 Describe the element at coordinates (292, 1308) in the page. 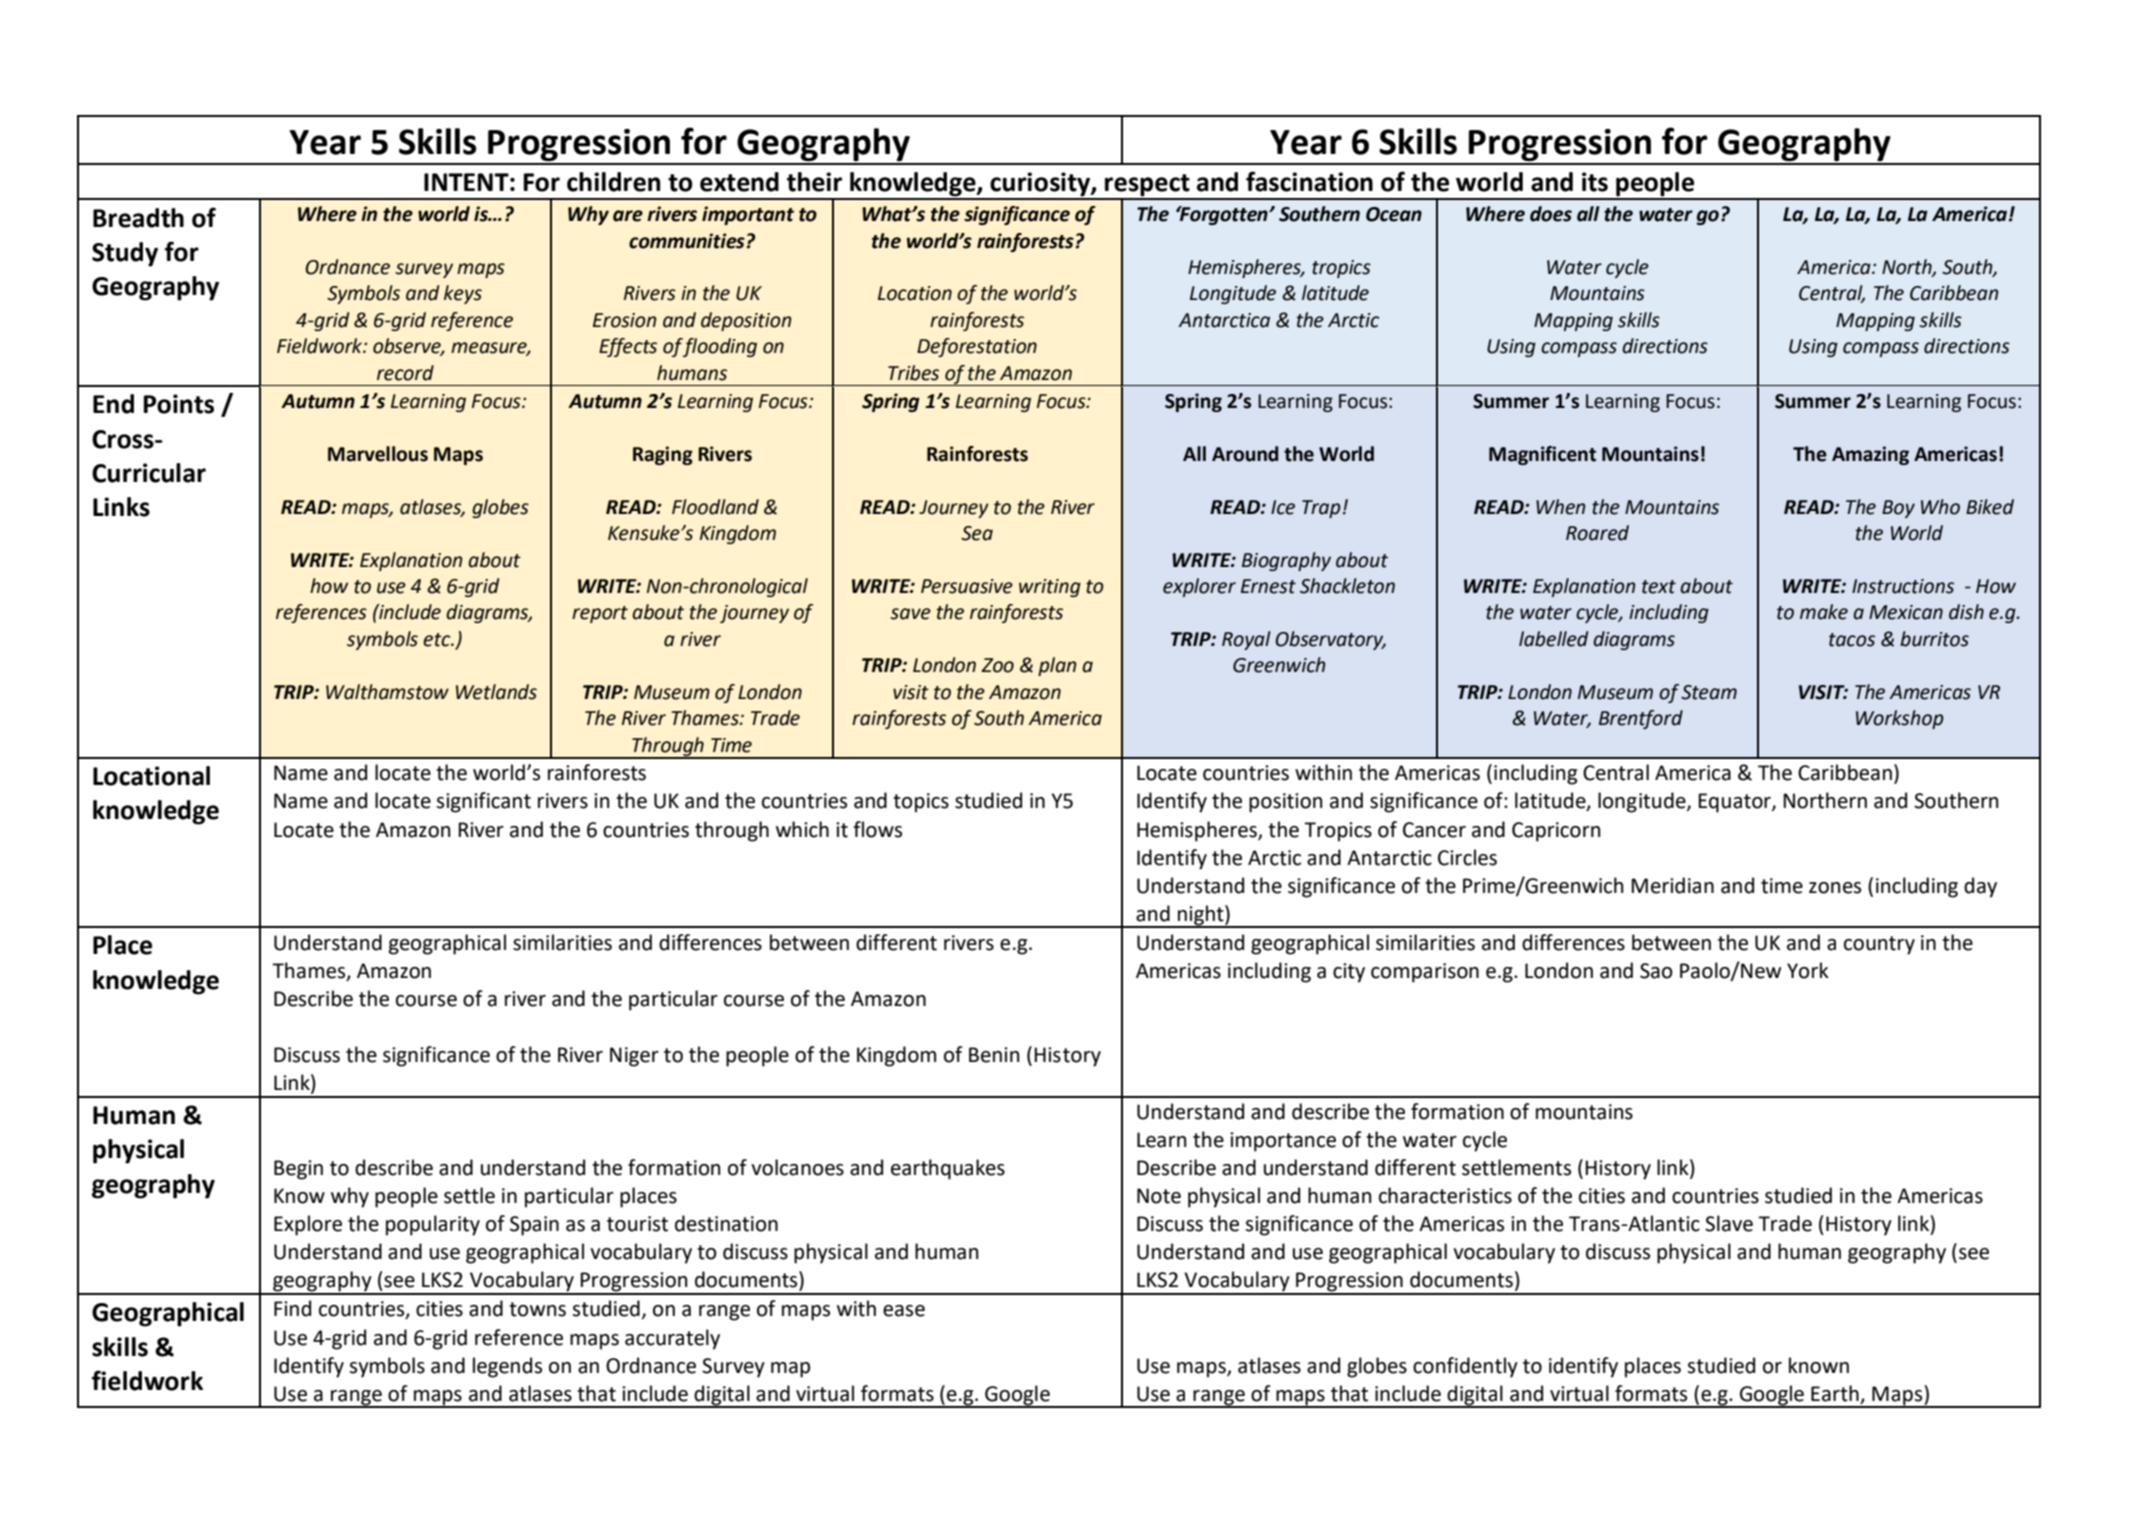

I see `Find` at that location.
